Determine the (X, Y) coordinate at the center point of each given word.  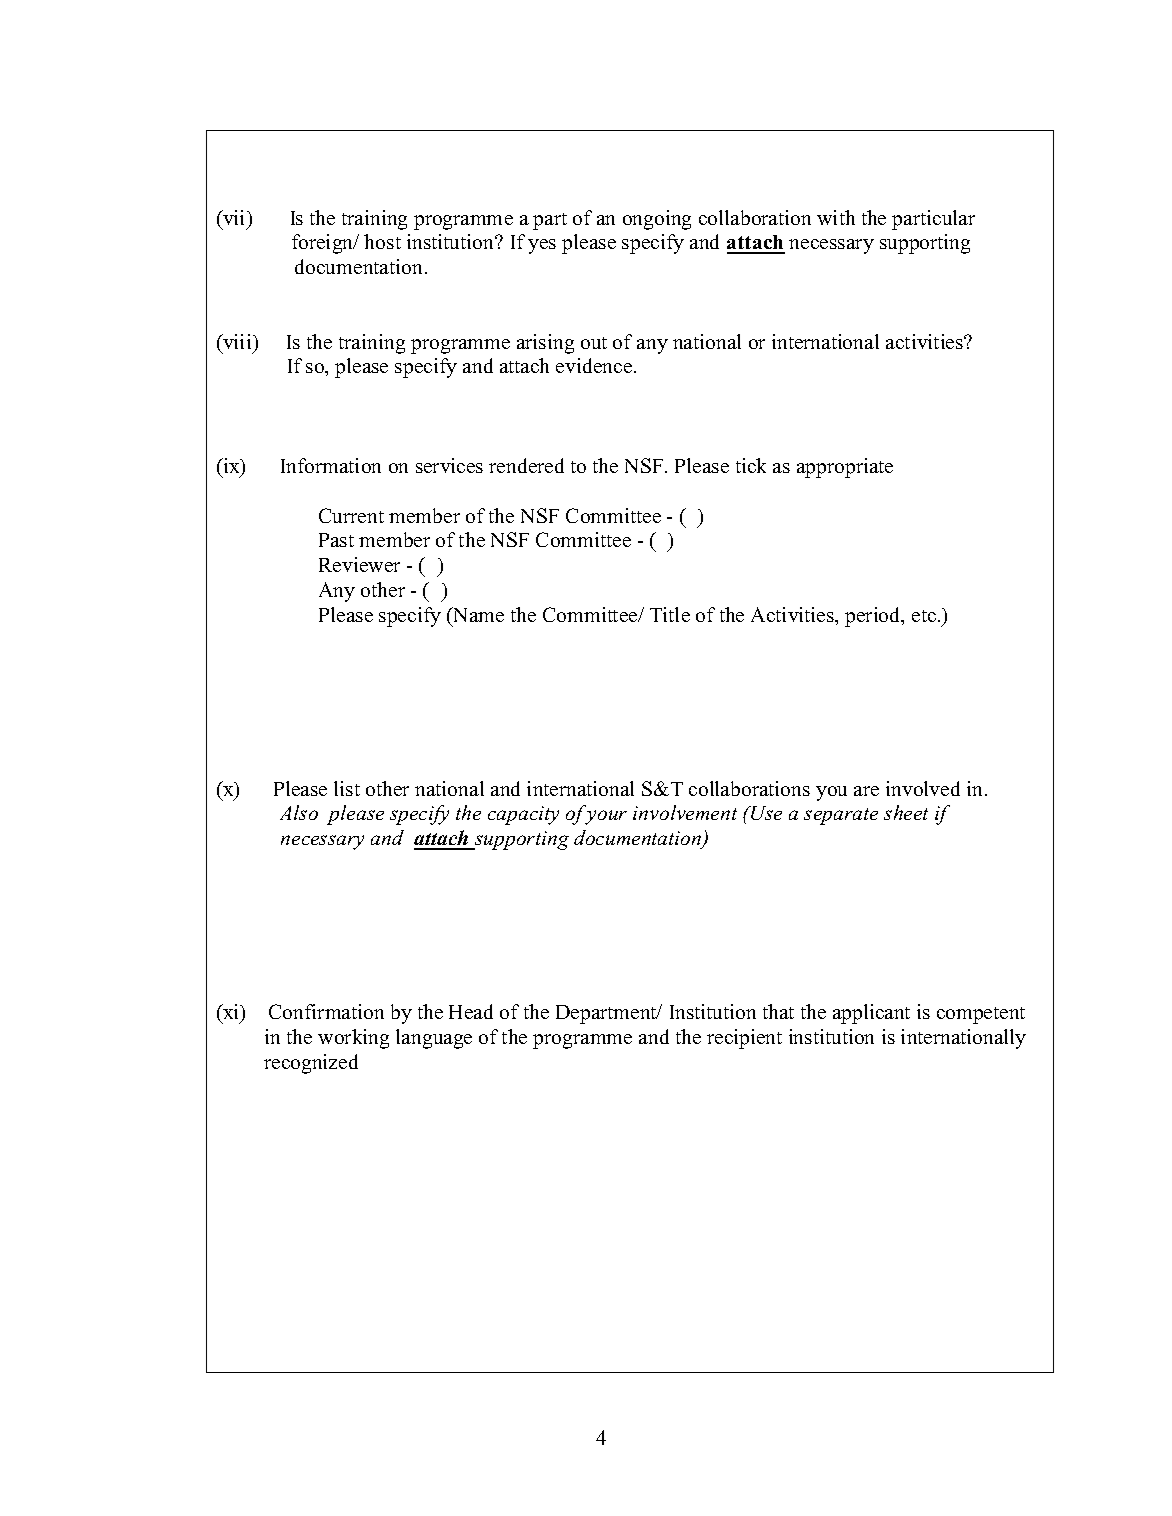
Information (331, 465)
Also (299, 812)
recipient (744, 1039)
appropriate (845, 468)
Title (670, 614)
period (874, 617)
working (353, 1039)
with (836, 217)
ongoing (657, 220)
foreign (324, 244)
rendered (526, 465)
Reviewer (359, 564)
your (606, 817)
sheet (906, 812)
